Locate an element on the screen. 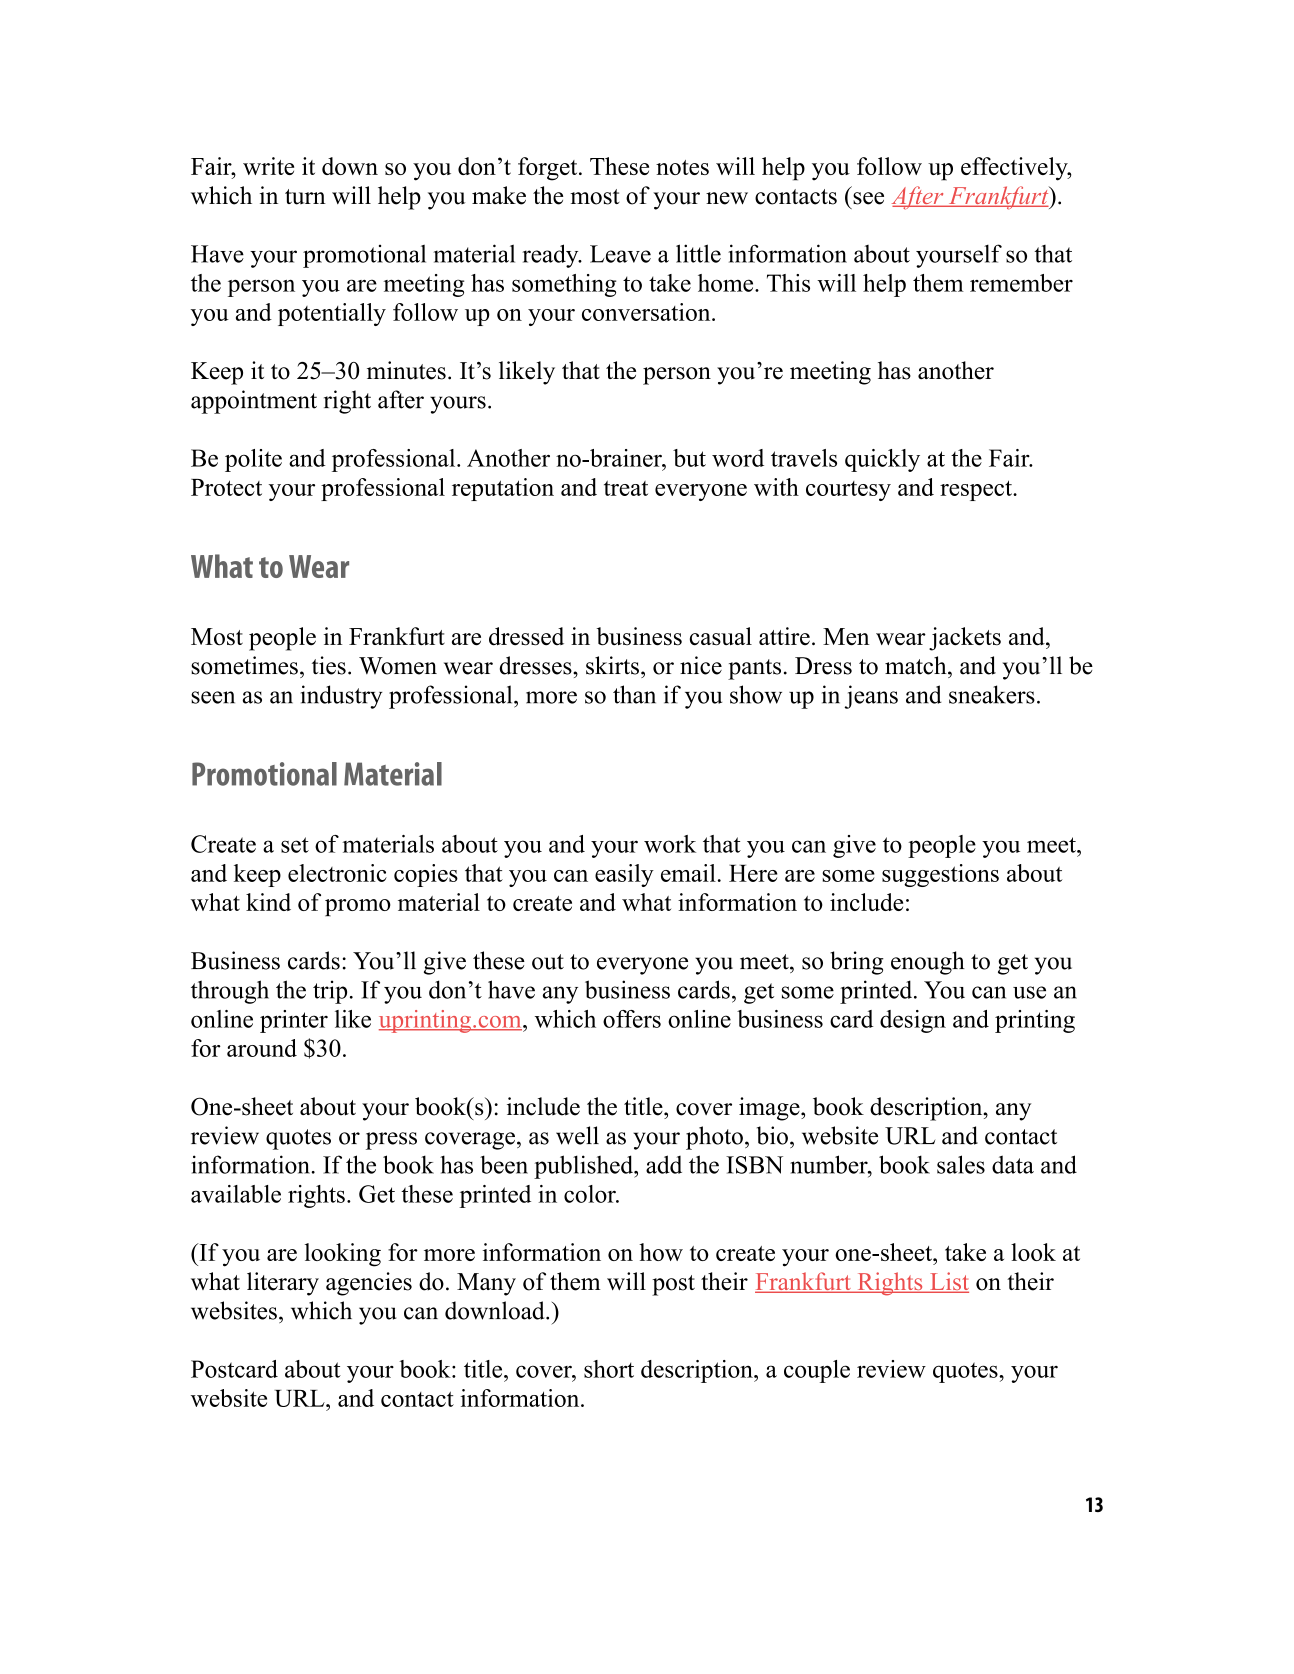 This screenshot has width=1294, height=1674. industry is located at coordinates (342, 697).
